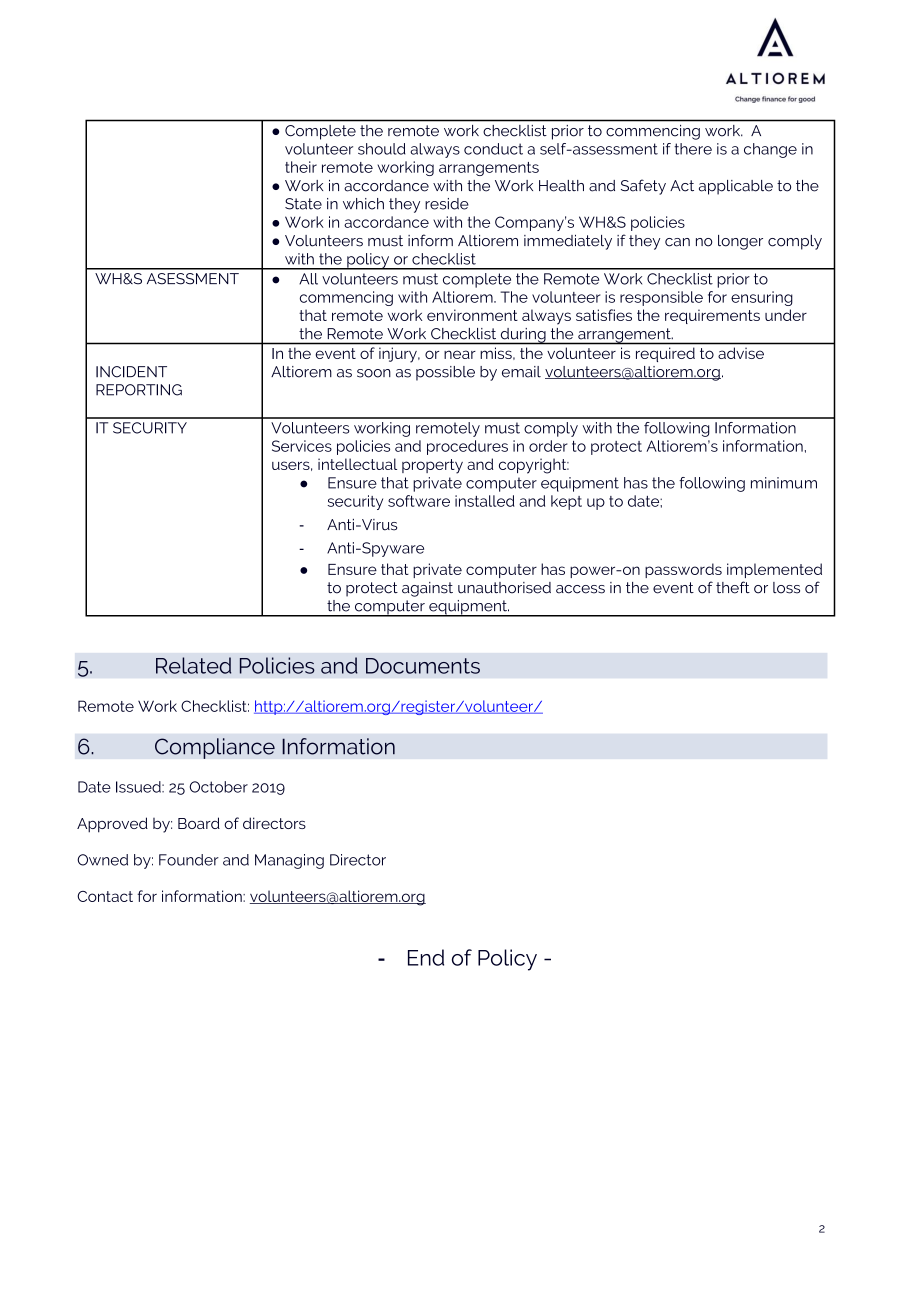  I want to click on Related, so click(193, 665).
